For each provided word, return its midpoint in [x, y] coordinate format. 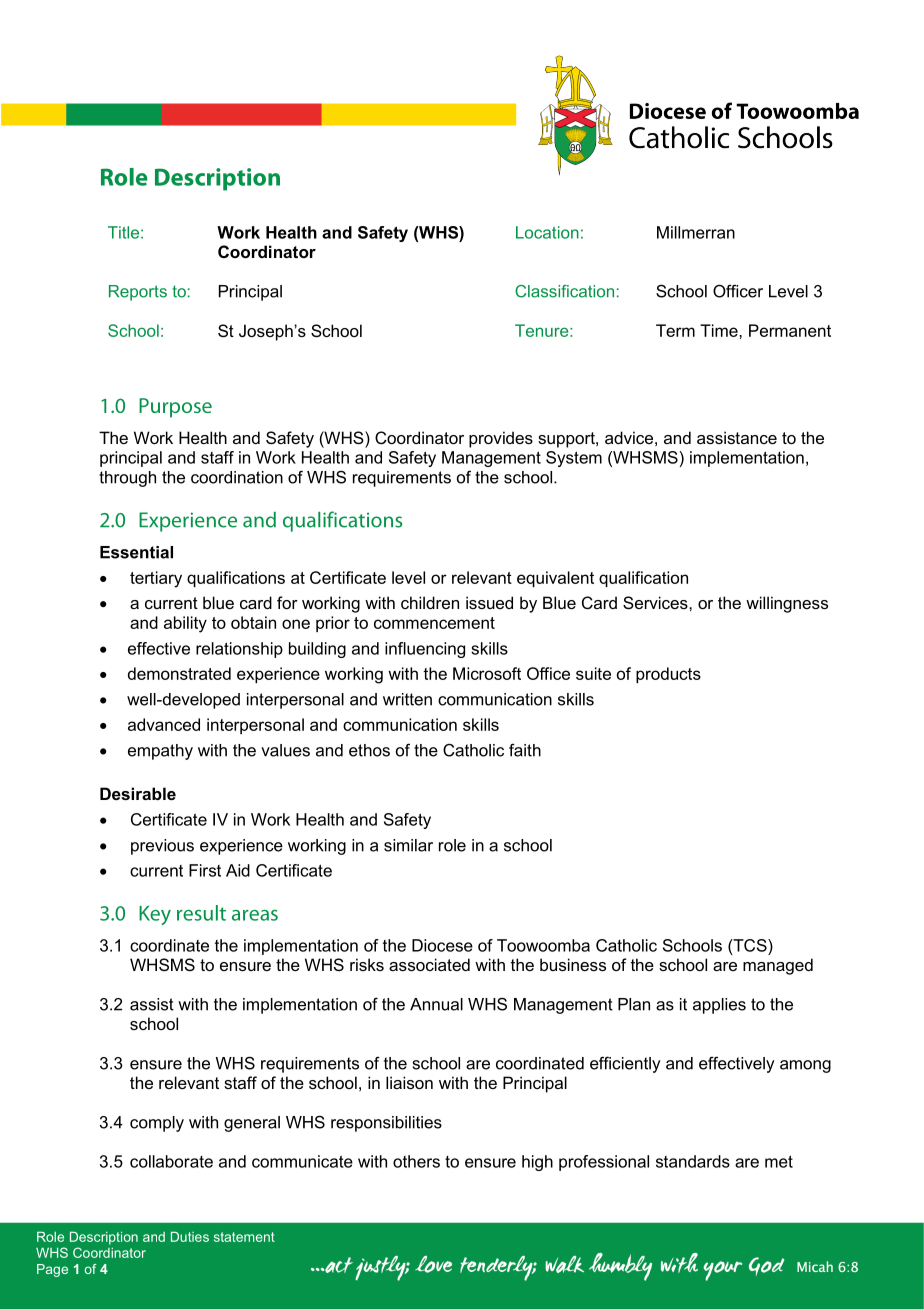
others [416, 1161]
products [668, 675]
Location [547, 232]
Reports [138, 293]
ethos [369, 750]
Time [720, 330]
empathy [160, 752]
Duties [190, 1237]
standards [693, 1161]
